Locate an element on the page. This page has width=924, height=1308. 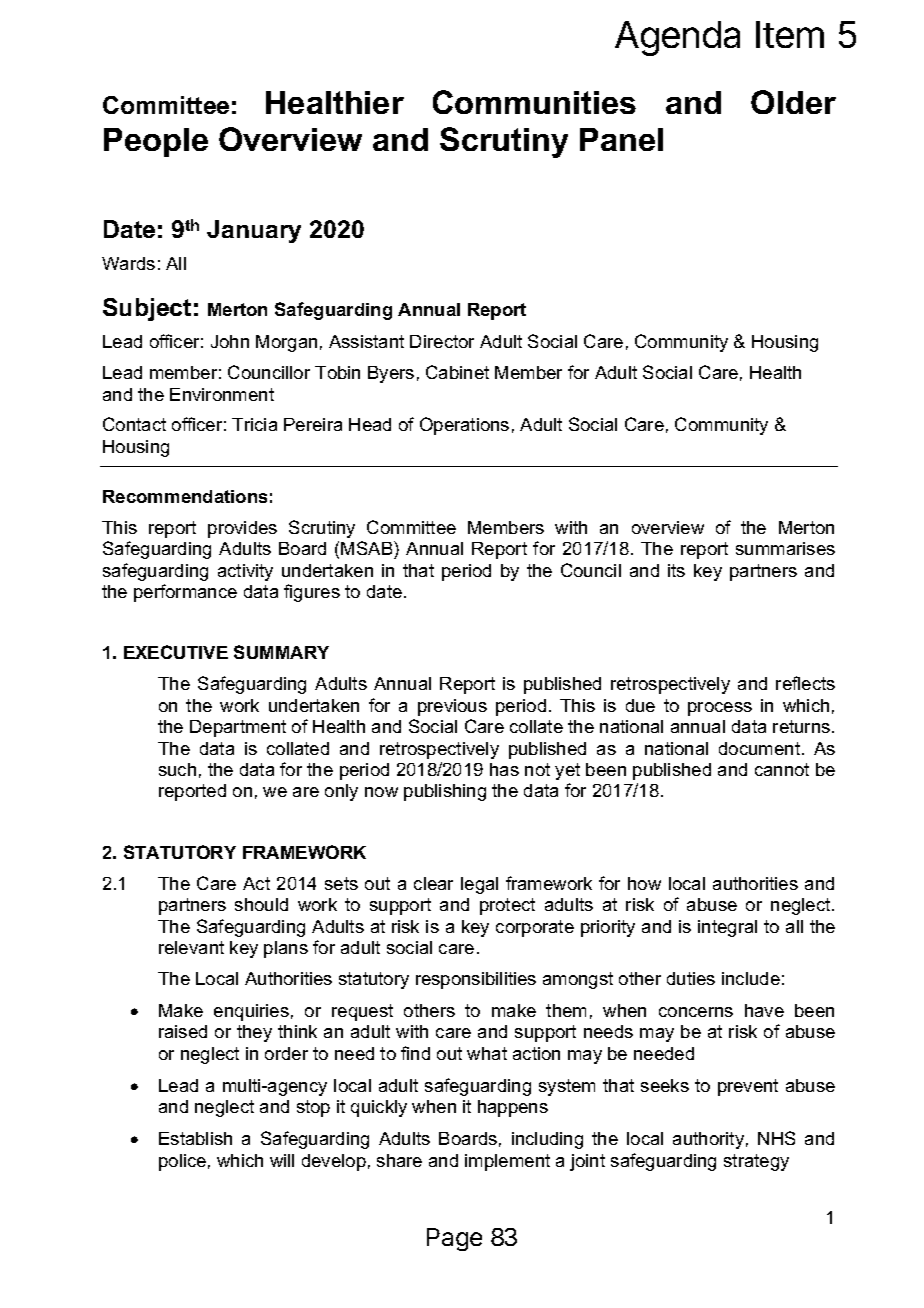
People is located at coordinates (156, 142).
